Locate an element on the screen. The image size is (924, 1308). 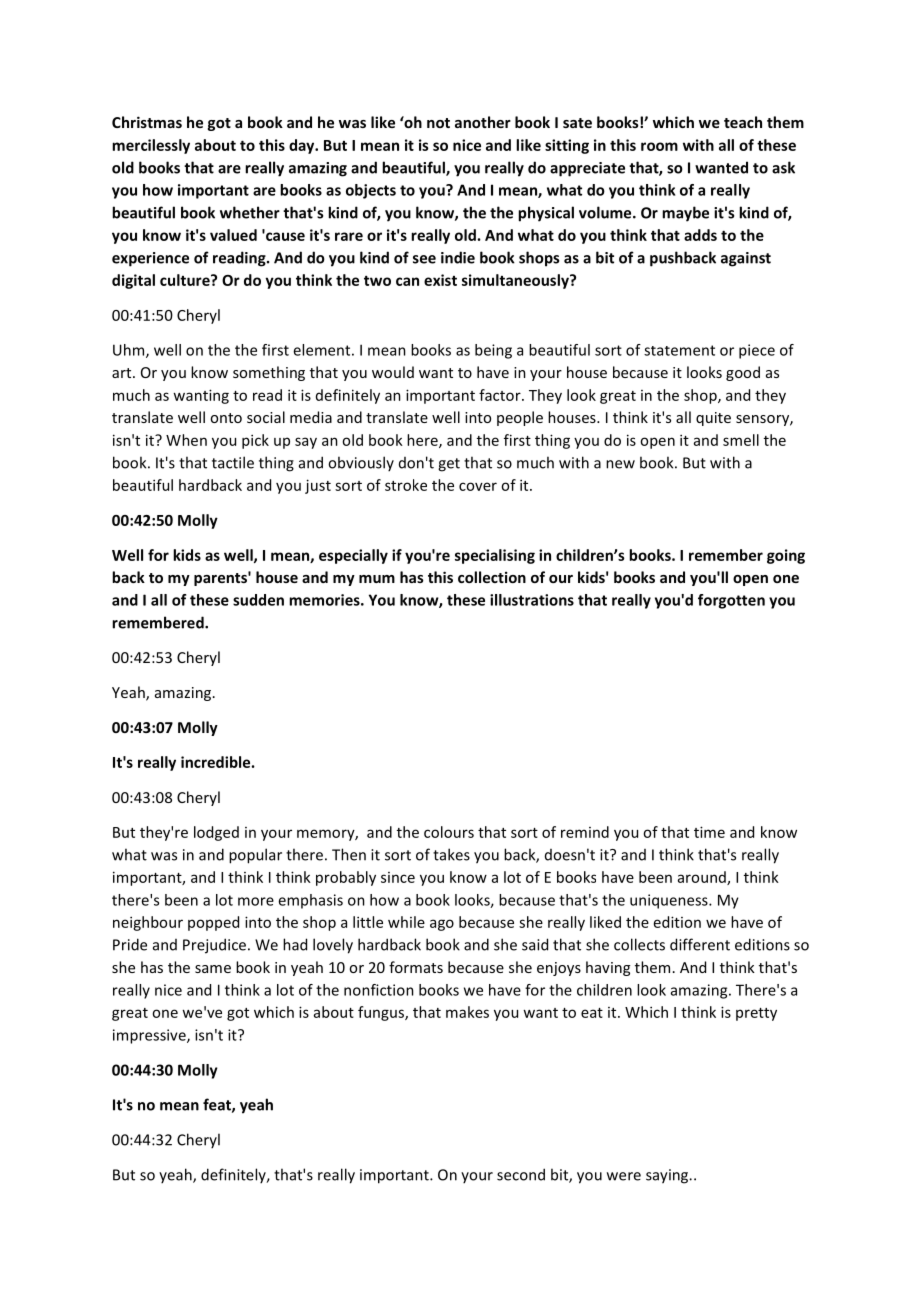
lodged is located at coordinates (216, 833).
